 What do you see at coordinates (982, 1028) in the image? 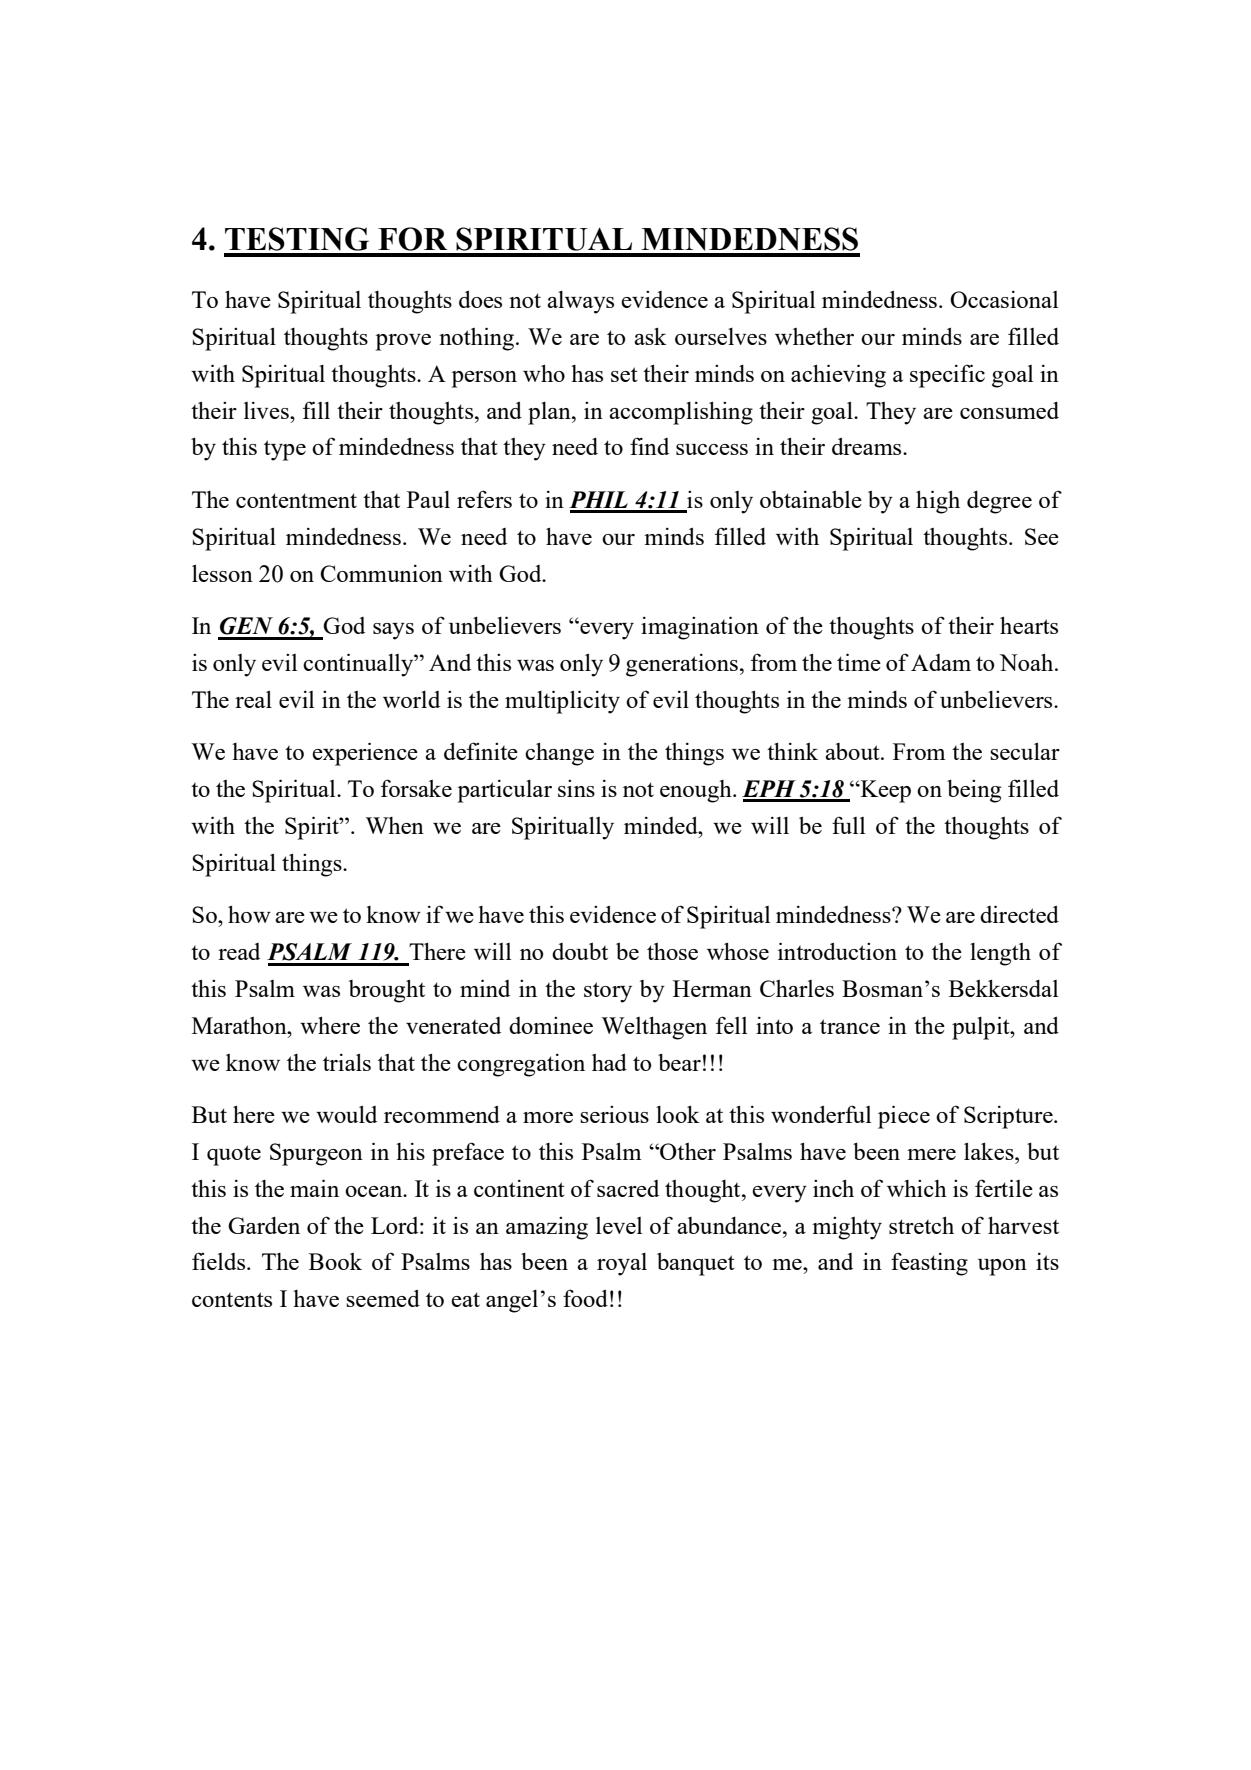
I see `pulpit` at bounding box center [982, 1028].
